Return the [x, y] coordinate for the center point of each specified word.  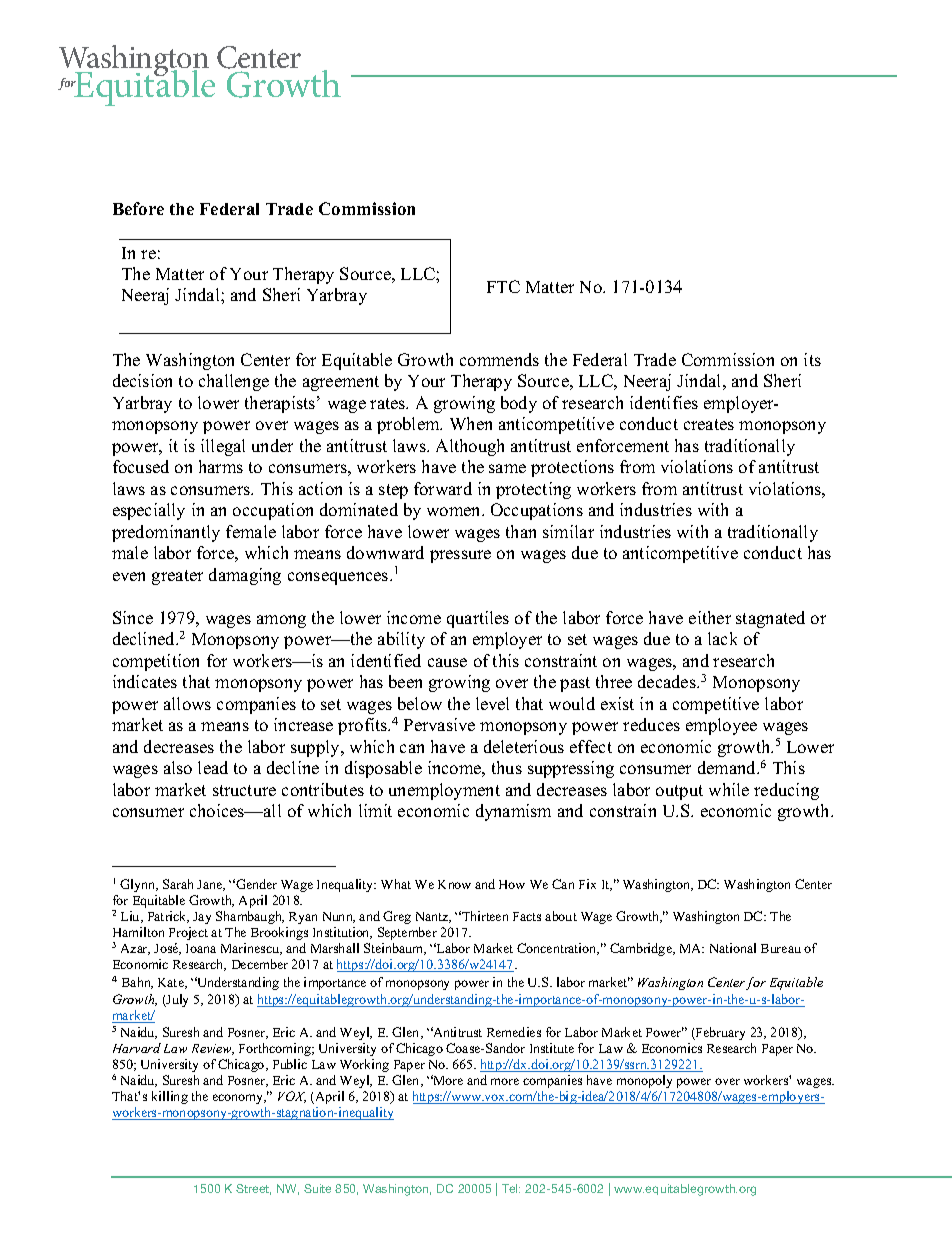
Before [138, 208]
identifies [664, 402]
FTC [503, 286]
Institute [552, 1048]
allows [187, 703]
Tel [511, 1188]
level [492, 703]
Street [253, 1189]
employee [721, 726]
